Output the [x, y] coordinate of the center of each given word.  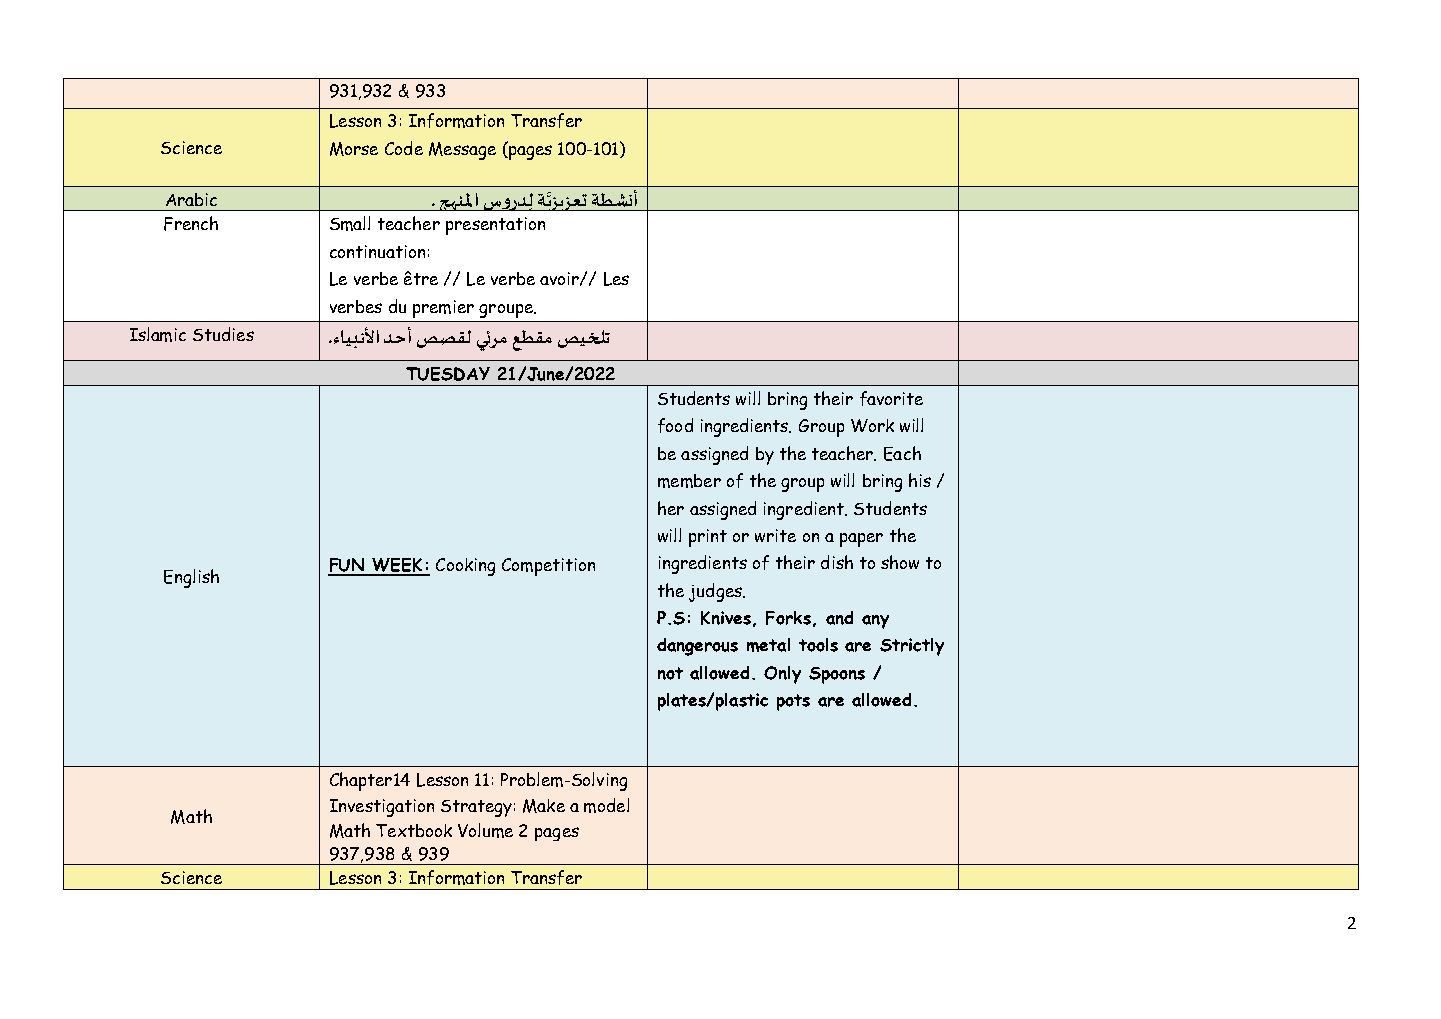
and [839, 618]
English [191, 578]
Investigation [382, 808]
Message [462, 151]
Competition [548, 567]
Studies [223, 334]
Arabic [191, 199]
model [606, 805]
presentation [495, 226]
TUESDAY [448, 374]
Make [544, 806]
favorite [891, 398]
